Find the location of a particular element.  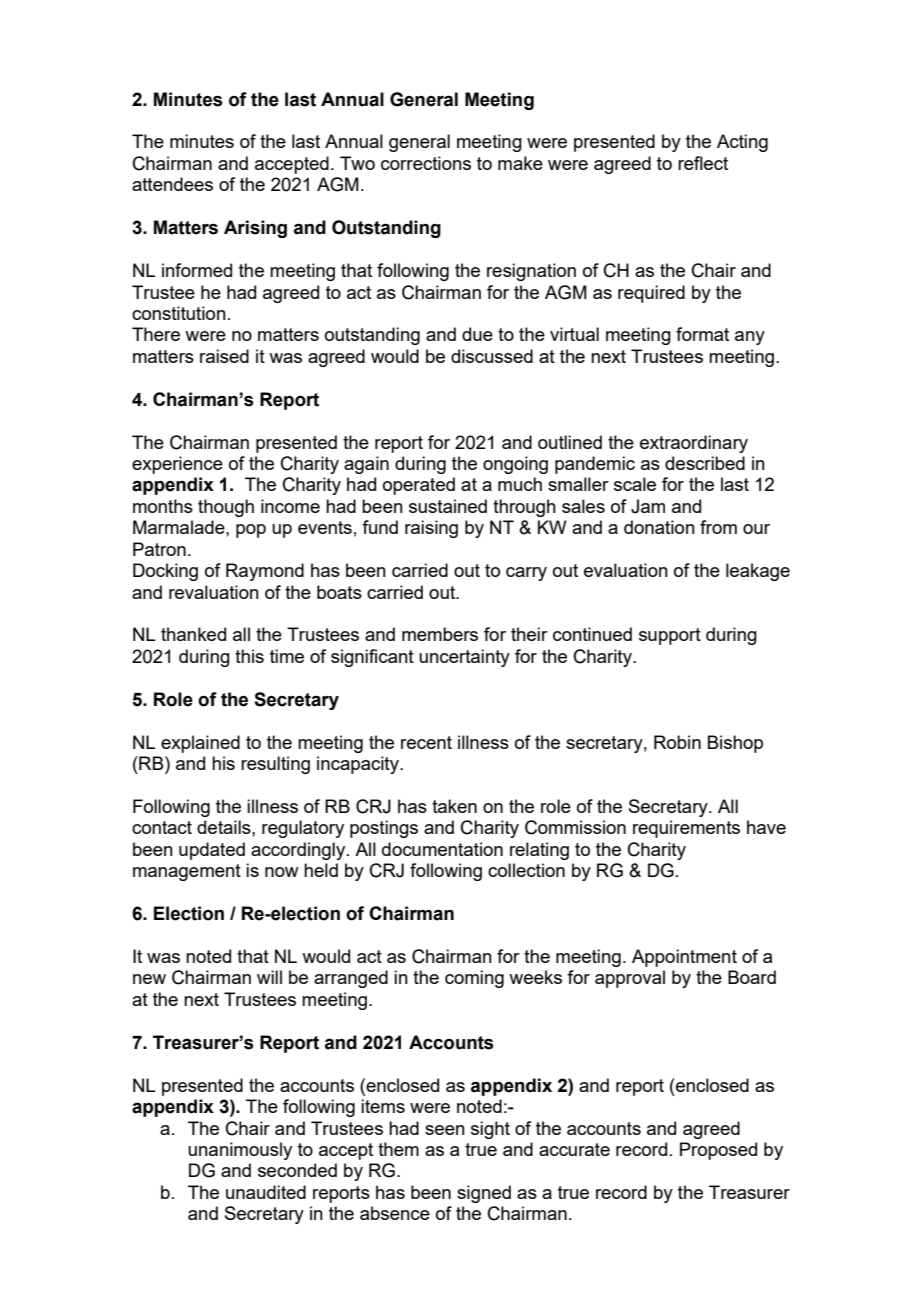

unanimously is located at coordinates (240, 1151).
